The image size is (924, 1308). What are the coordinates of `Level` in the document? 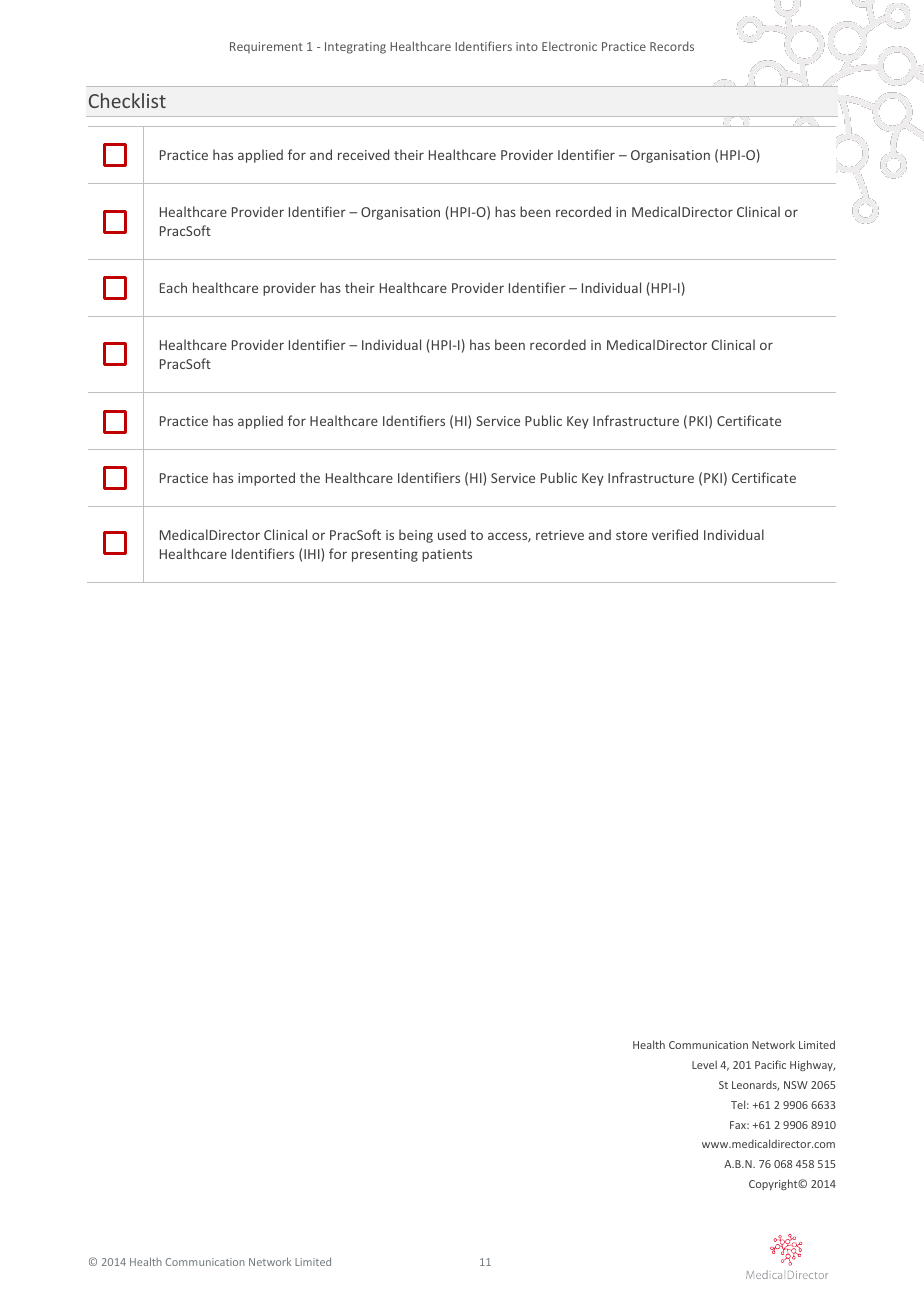 It's located at (704, 1064).
